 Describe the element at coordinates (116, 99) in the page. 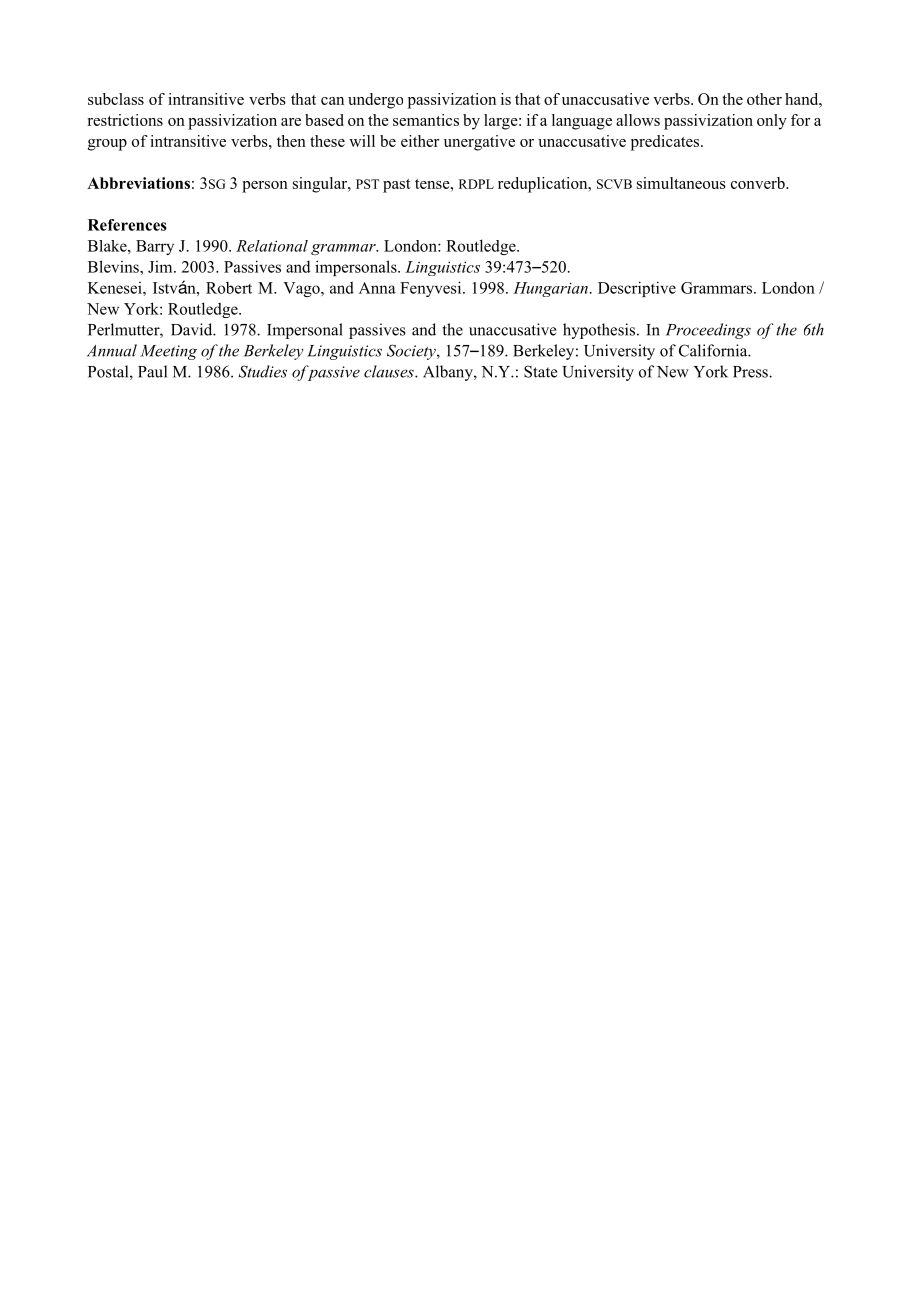

I see `subclass` at that location.
